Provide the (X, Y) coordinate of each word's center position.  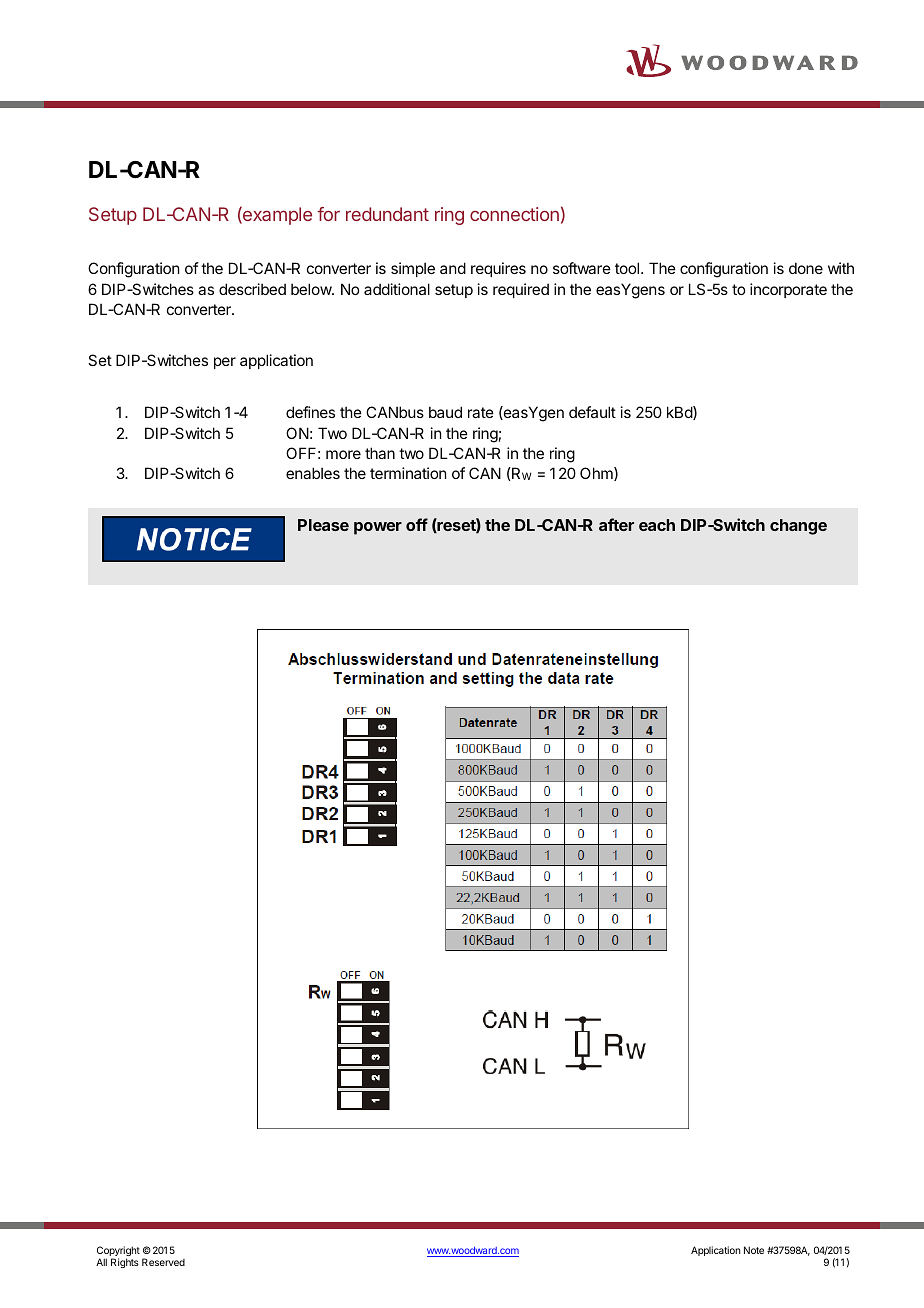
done (806, 268)
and (453, 268)
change (798, 527)
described (252, 289)
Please (323, 525)
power (378, 528)
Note (754, 1250)
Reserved (163, 1262)
